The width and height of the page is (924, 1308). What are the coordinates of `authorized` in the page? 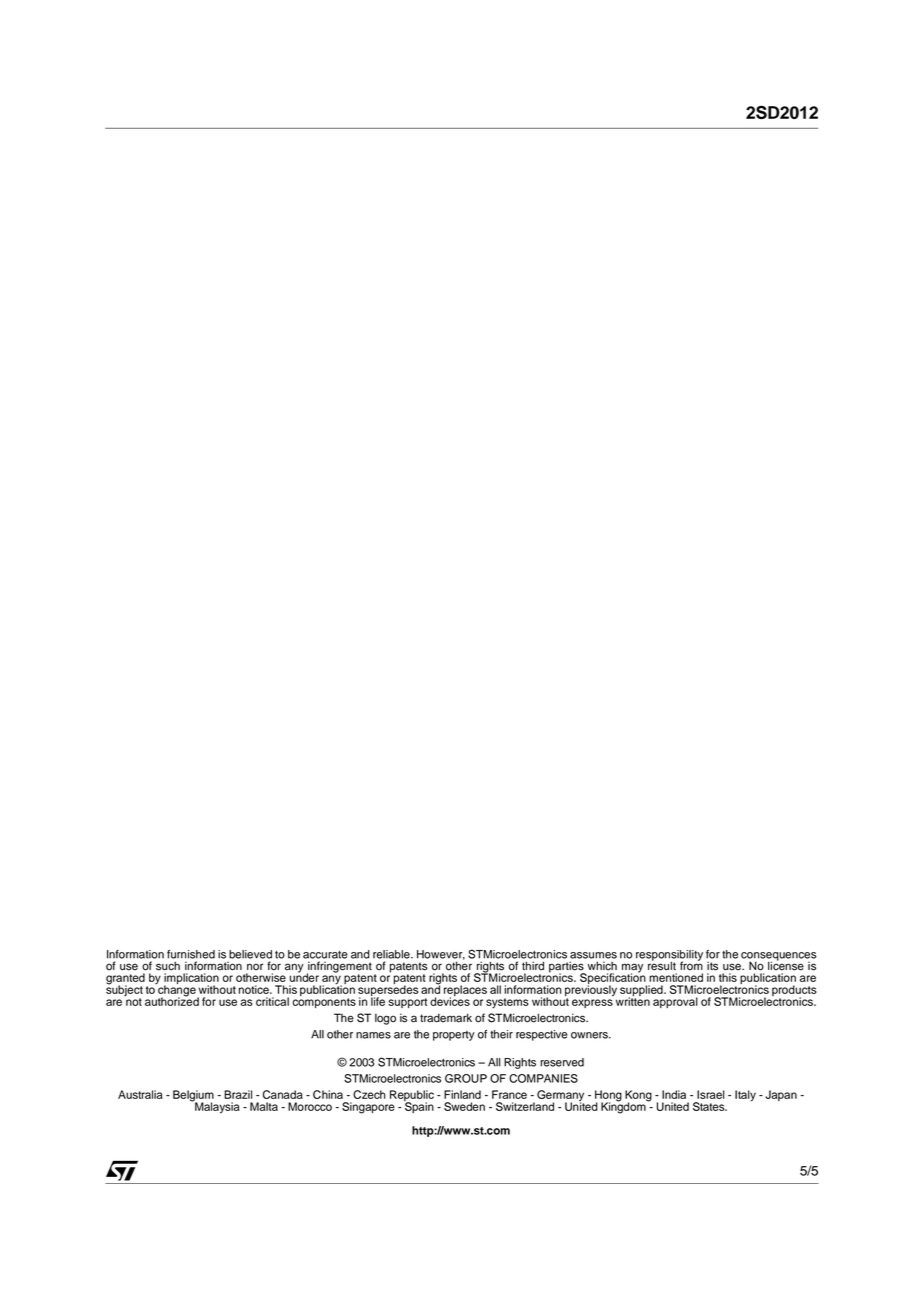 It's located at (172, 1000).
